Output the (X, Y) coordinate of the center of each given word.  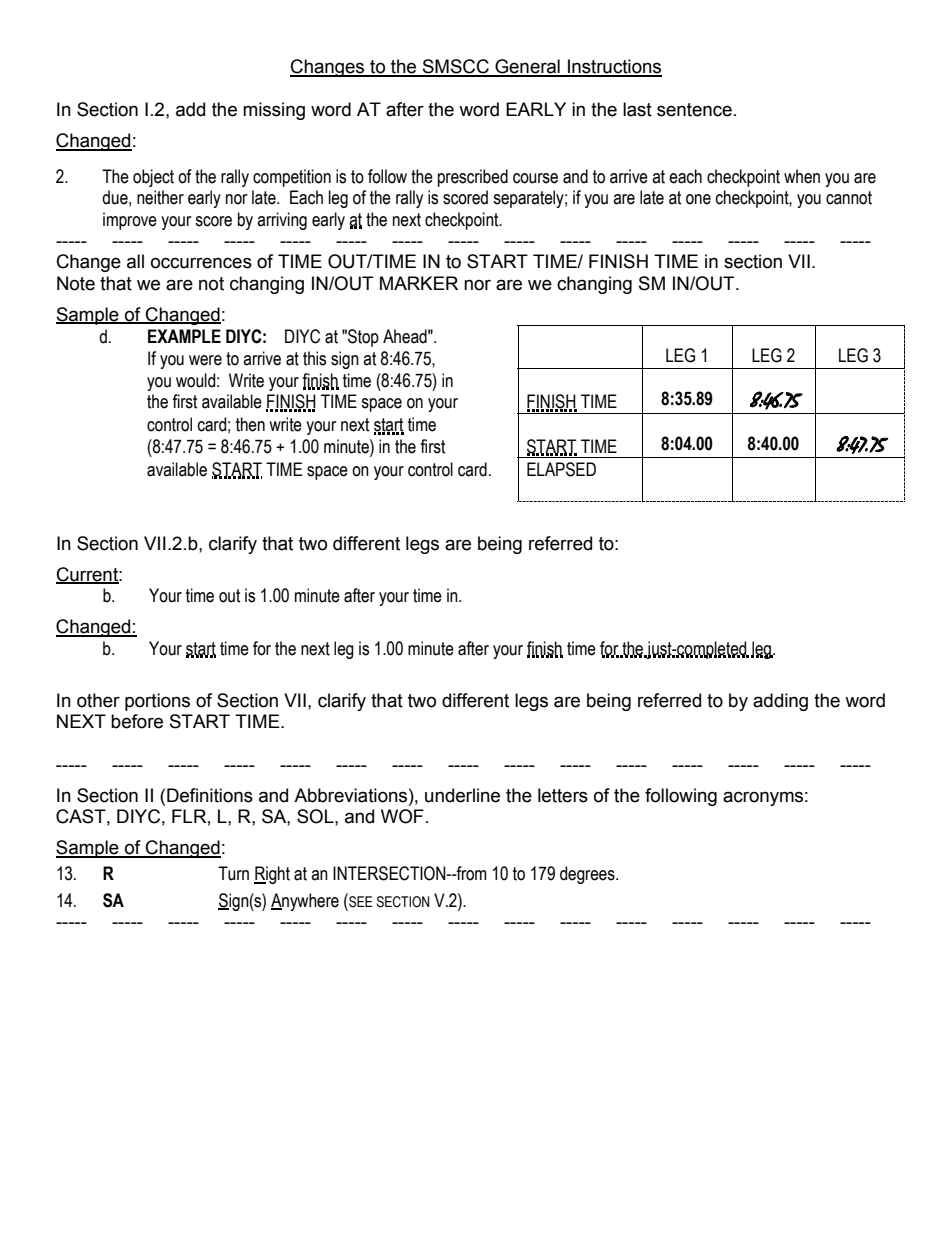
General (527, 67)
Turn (233, 873)
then (250, 424)
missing (274, 111)
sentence (694, 110)
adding (780, 702)
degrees (588, 875)
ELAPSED (561, 469)
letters (563, 795)
